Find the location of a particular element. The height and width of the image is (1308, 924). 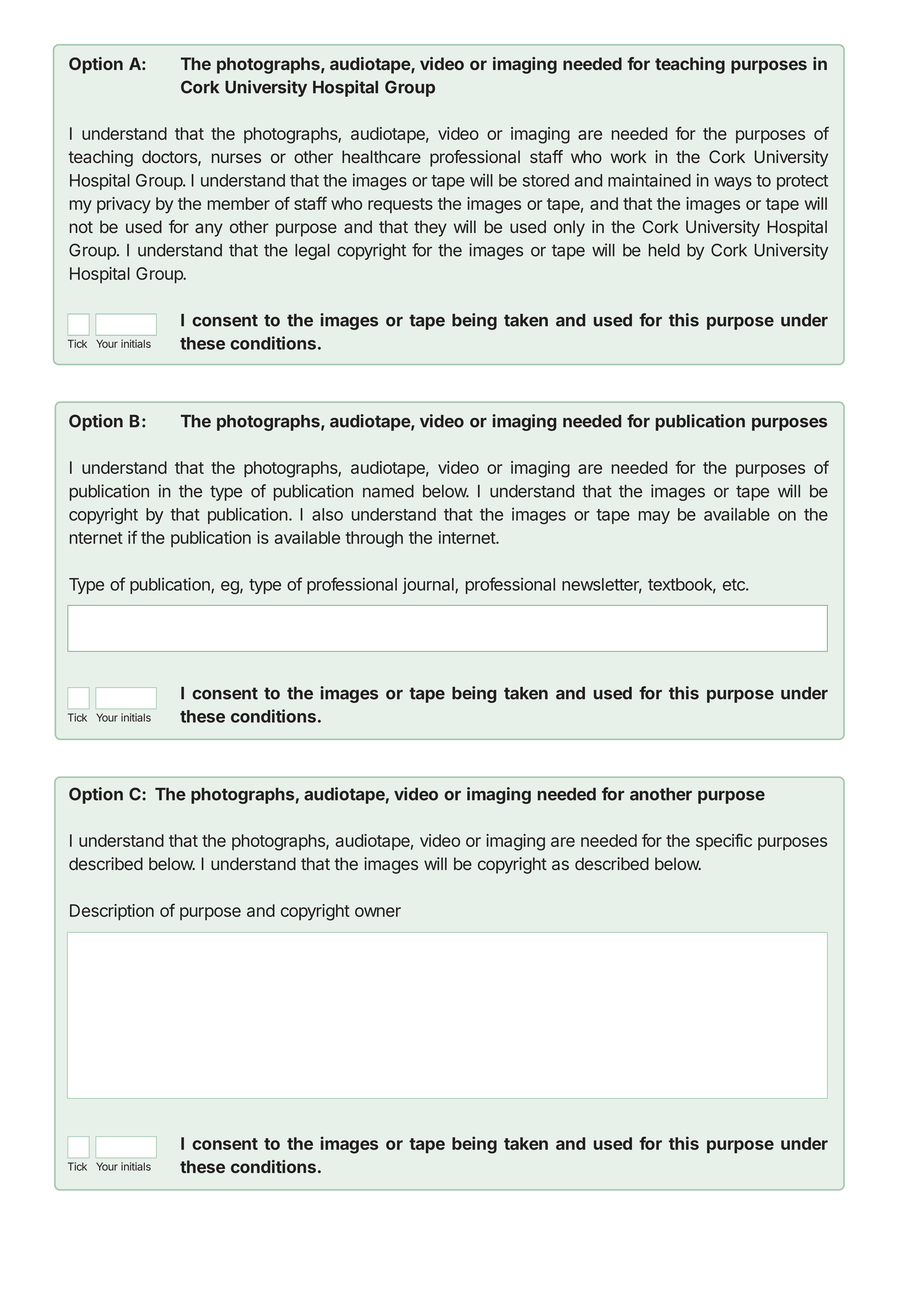

may is located at coordinates (654, 517).
